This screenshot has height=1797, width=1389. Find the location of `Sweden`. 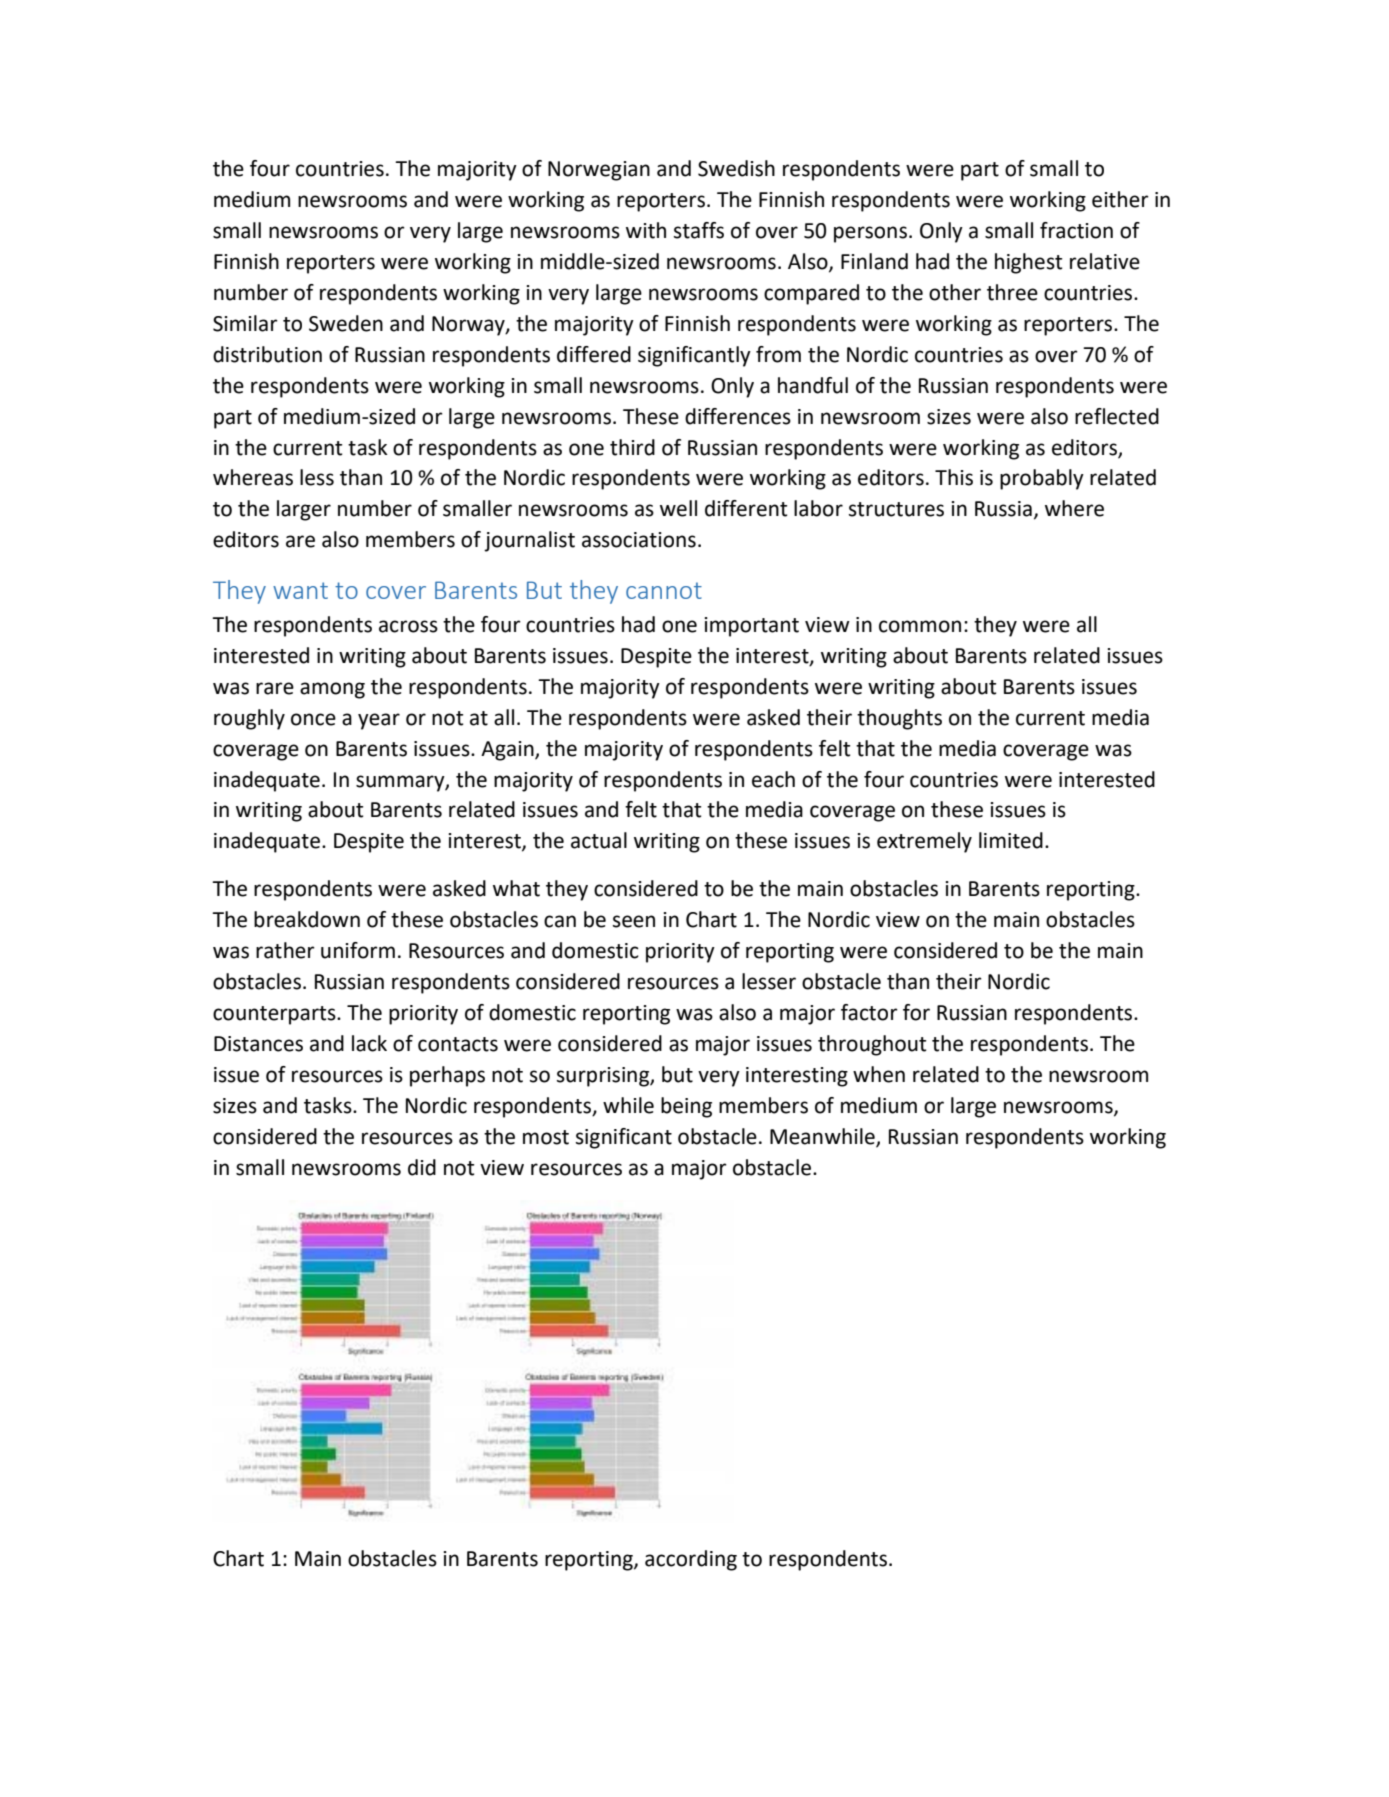

Sweden is located at coordinates (346, 323).
